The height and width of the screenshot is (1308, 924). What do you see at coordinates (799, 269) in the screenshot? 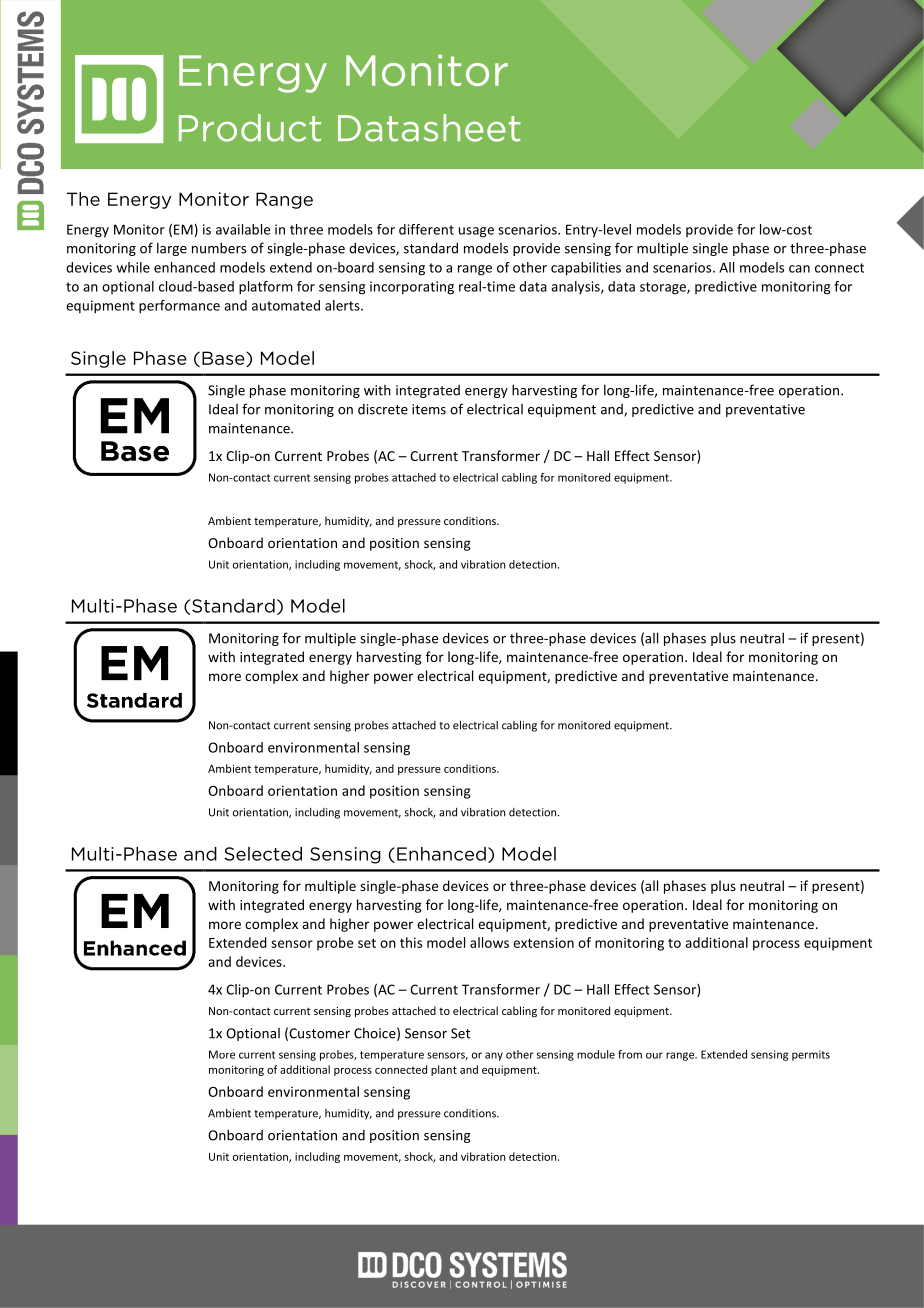
I see `can` at bounding box center [799, 269].
